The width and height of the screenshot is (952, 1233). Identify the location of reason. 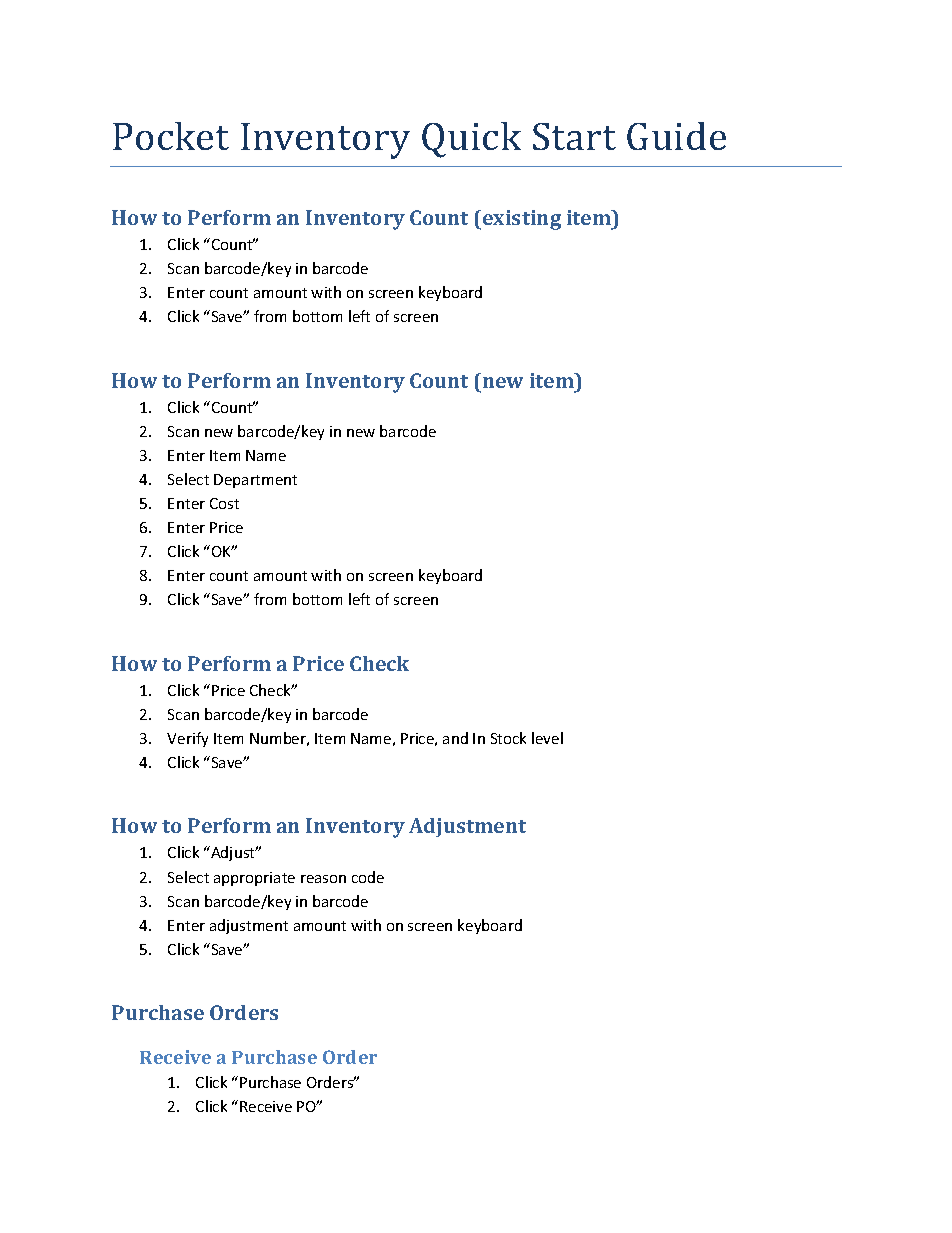
(323, 879).
